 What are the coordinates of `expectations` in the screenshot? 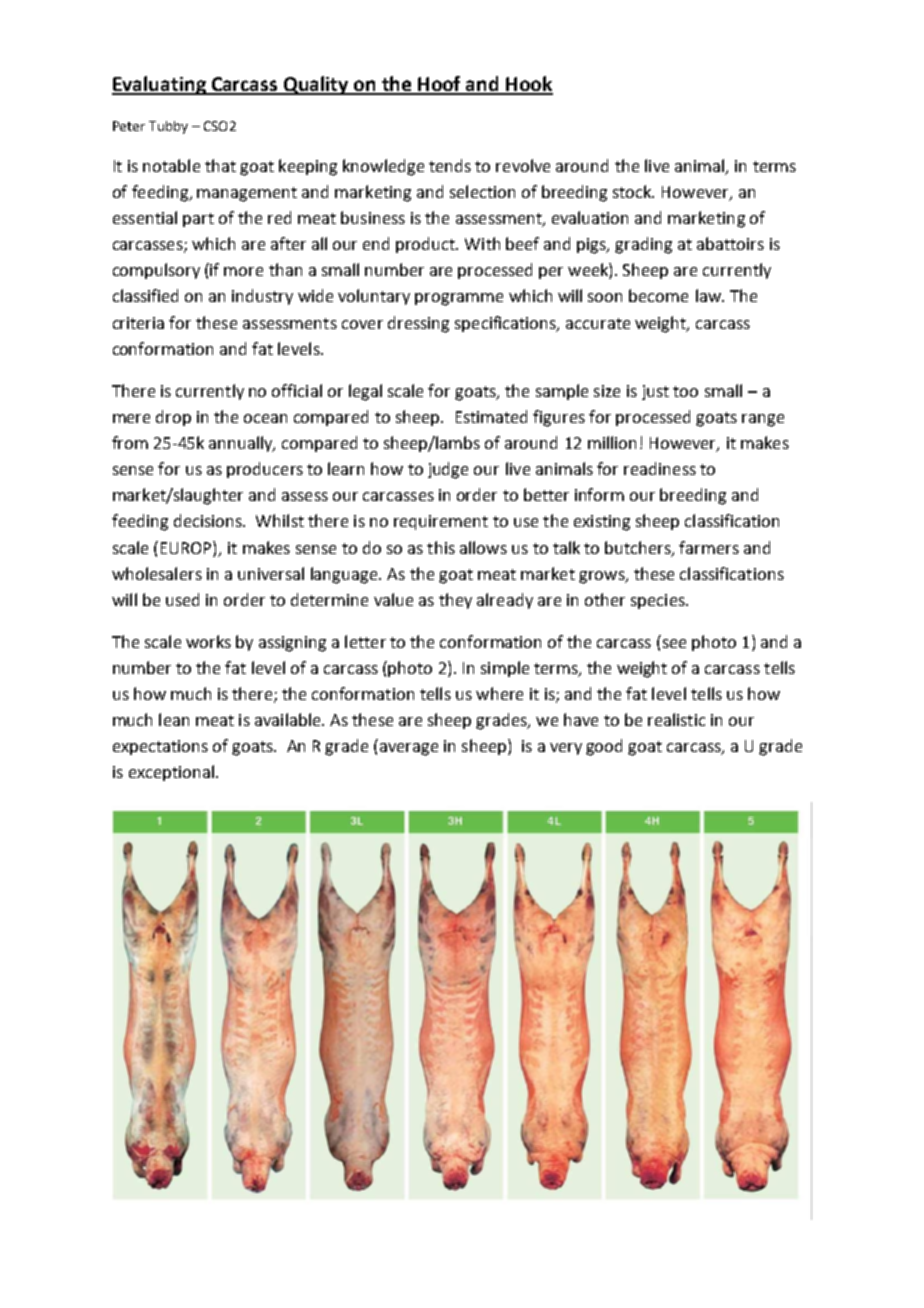 It's located at (160, 747).
